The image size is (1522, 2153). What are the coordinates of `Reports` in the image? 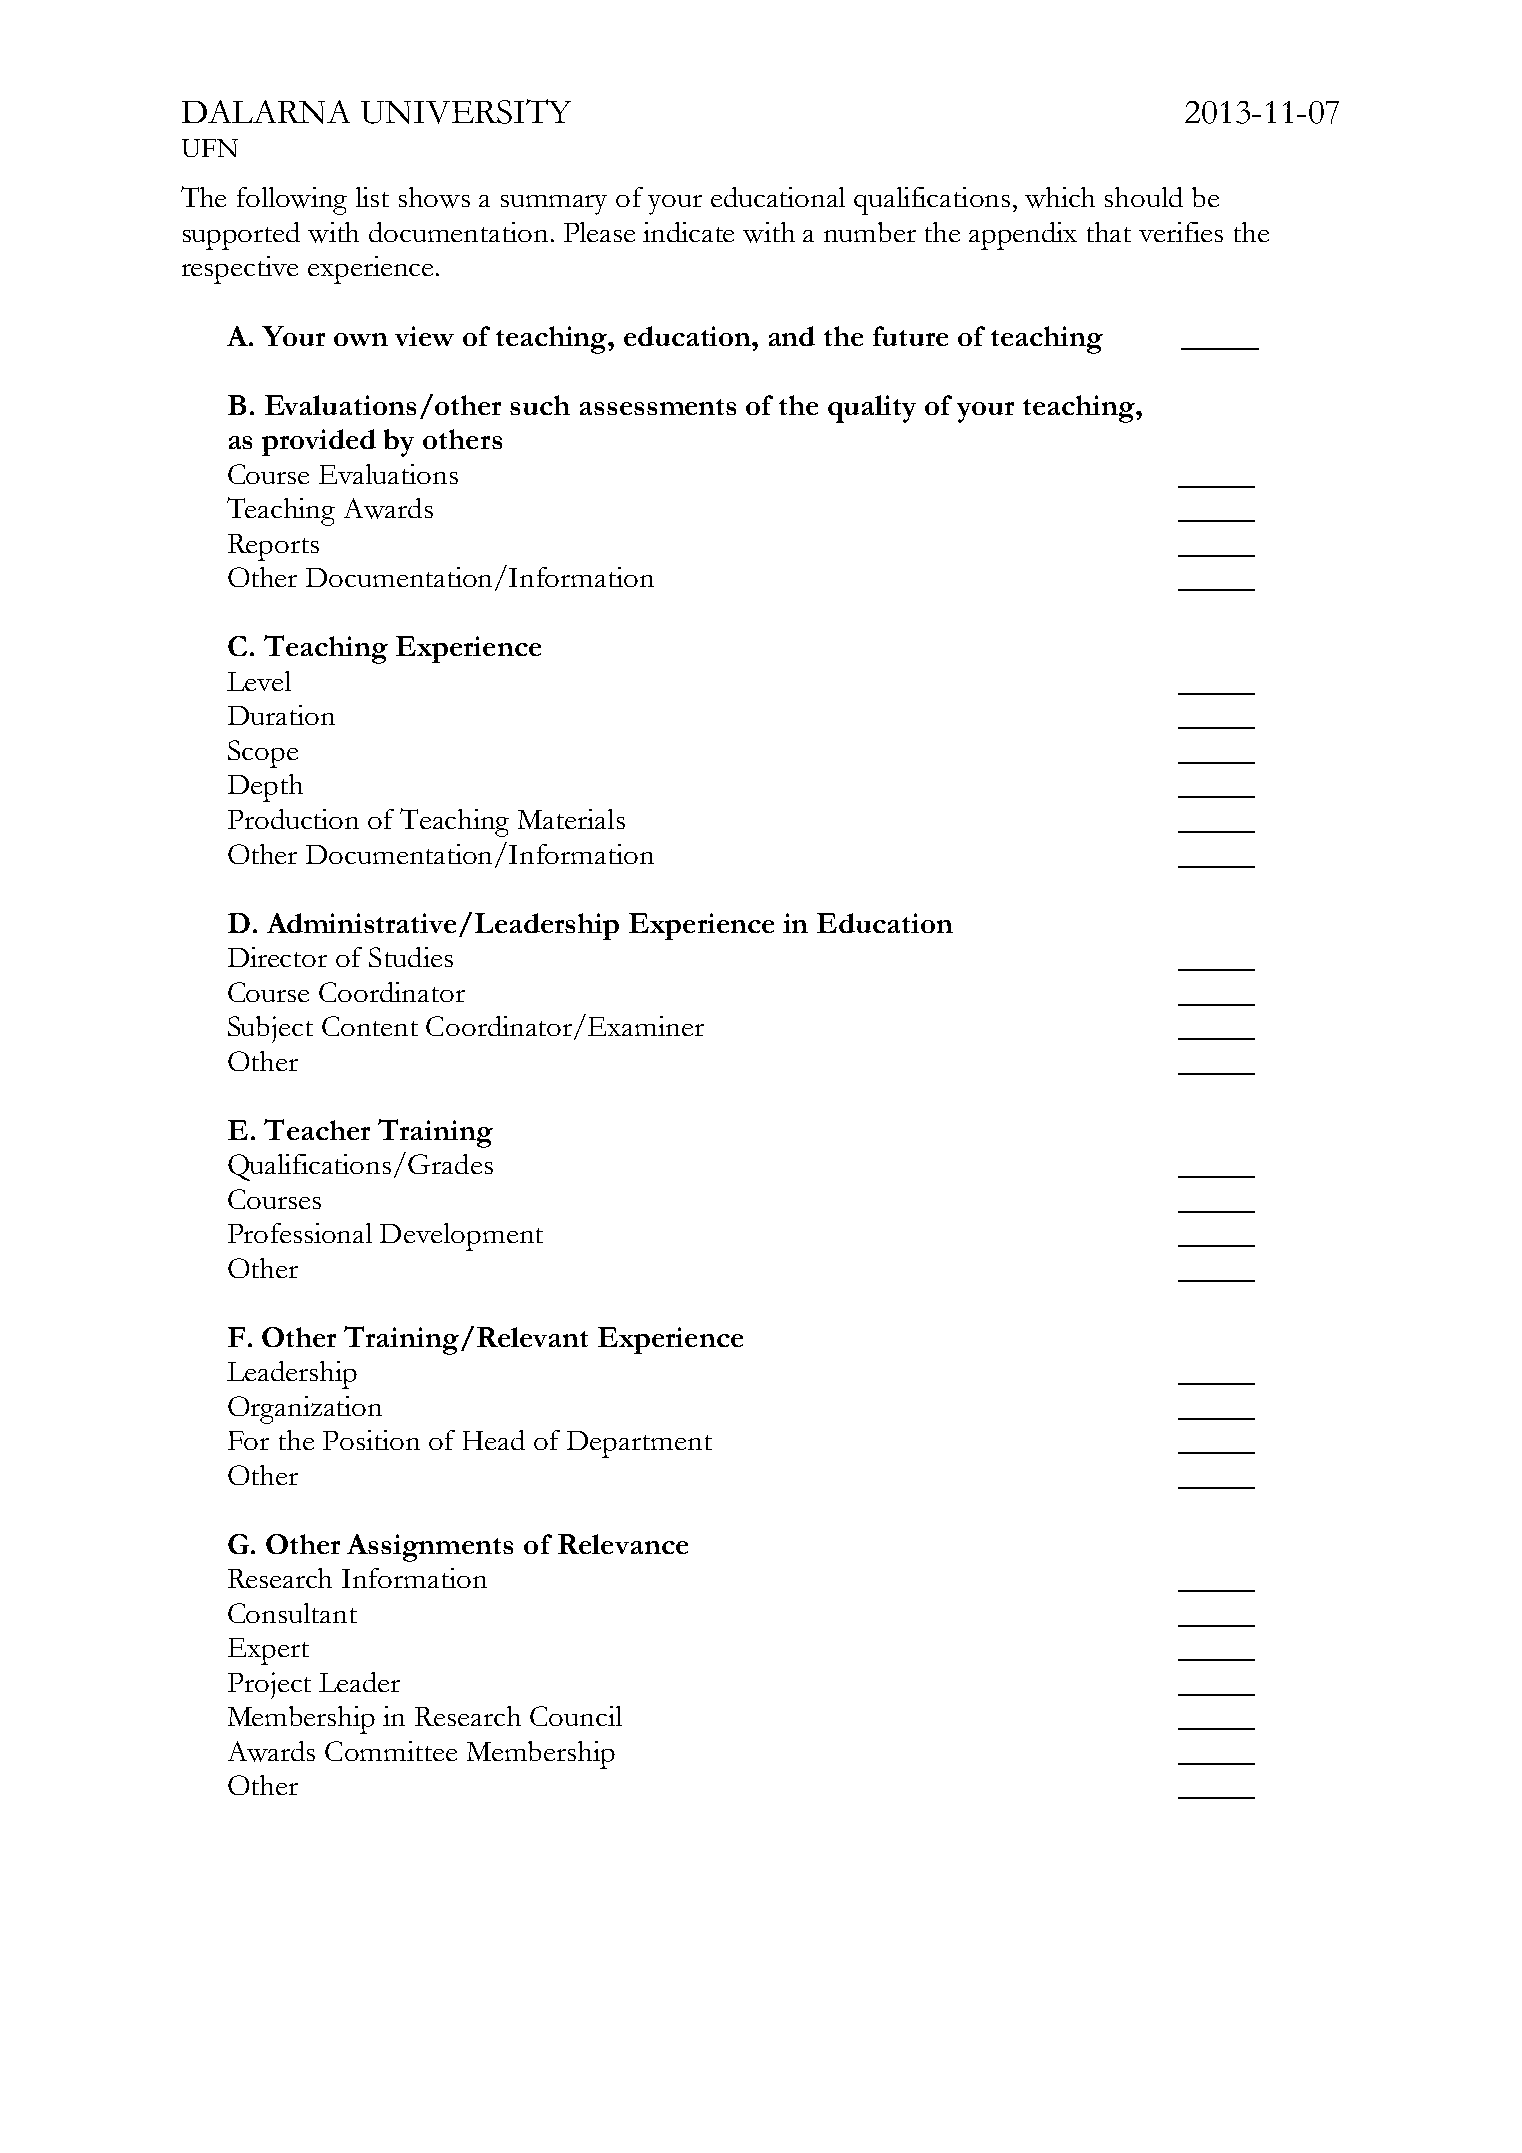 It's located at (273, 547).
